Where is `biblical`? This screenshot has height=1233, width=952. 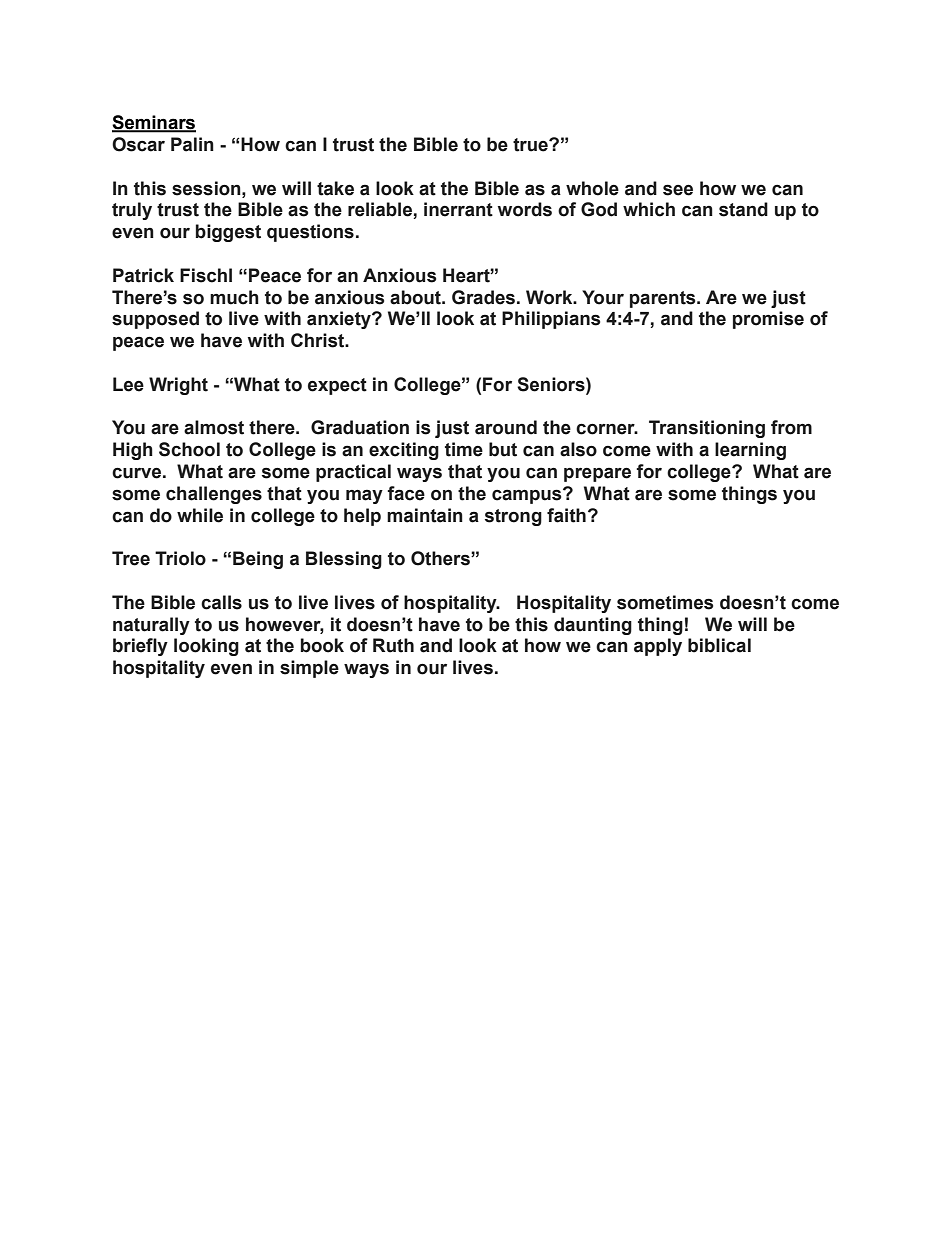
biblical is located at coordinates (719, 645).
